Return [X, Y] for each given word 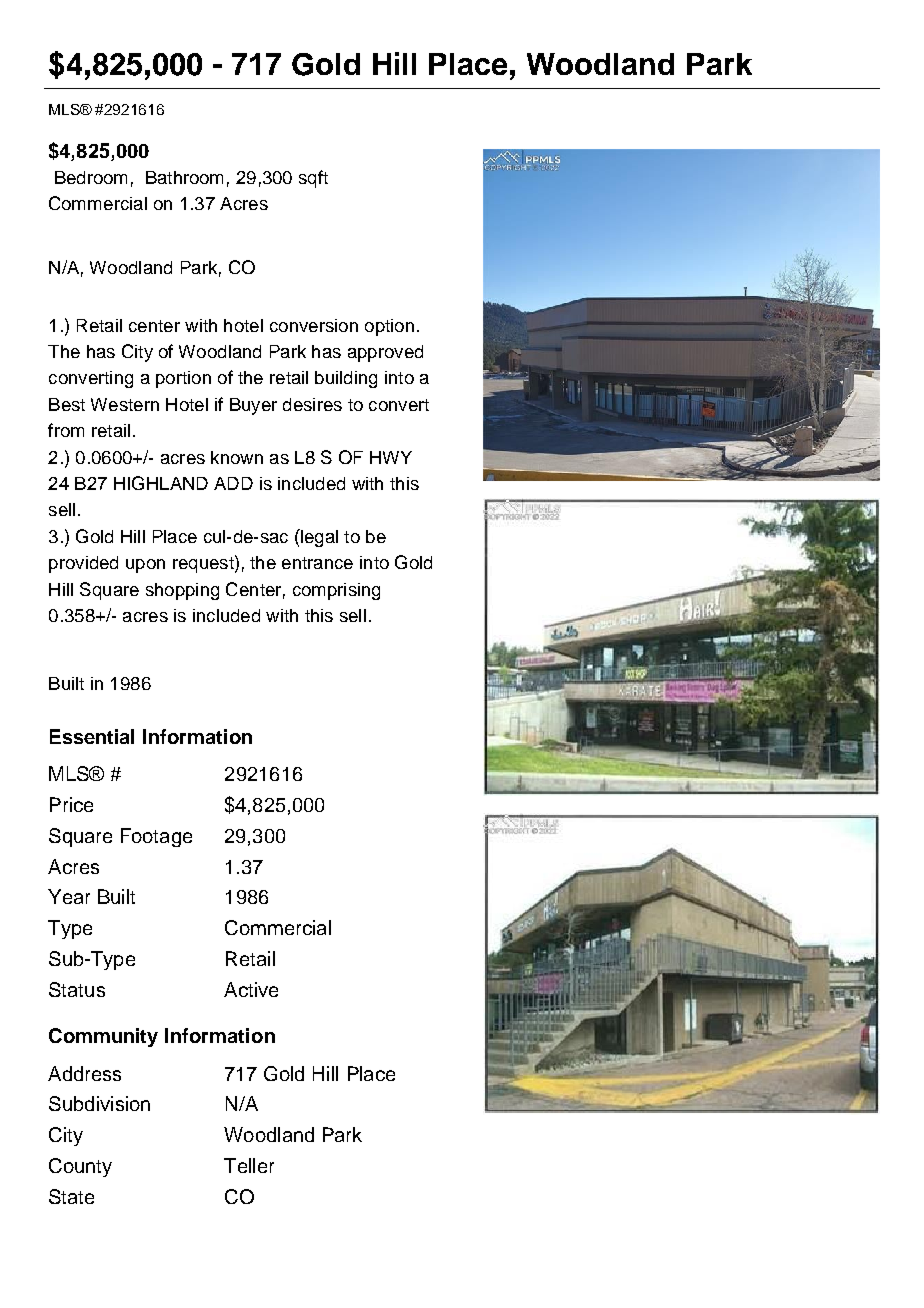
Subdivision [99, 1103]
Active [251, 989]
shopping [182, 591]
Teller [249, 1165]
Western [125, 404]
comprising [336, 591]
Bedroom [91, 177]
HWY [391, 457]
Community [103, 1037]
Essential [92, 736]
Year [69, 896]
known [237, 457]
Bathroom [184, 177]
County [80, 1167]
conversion [314, 325]
